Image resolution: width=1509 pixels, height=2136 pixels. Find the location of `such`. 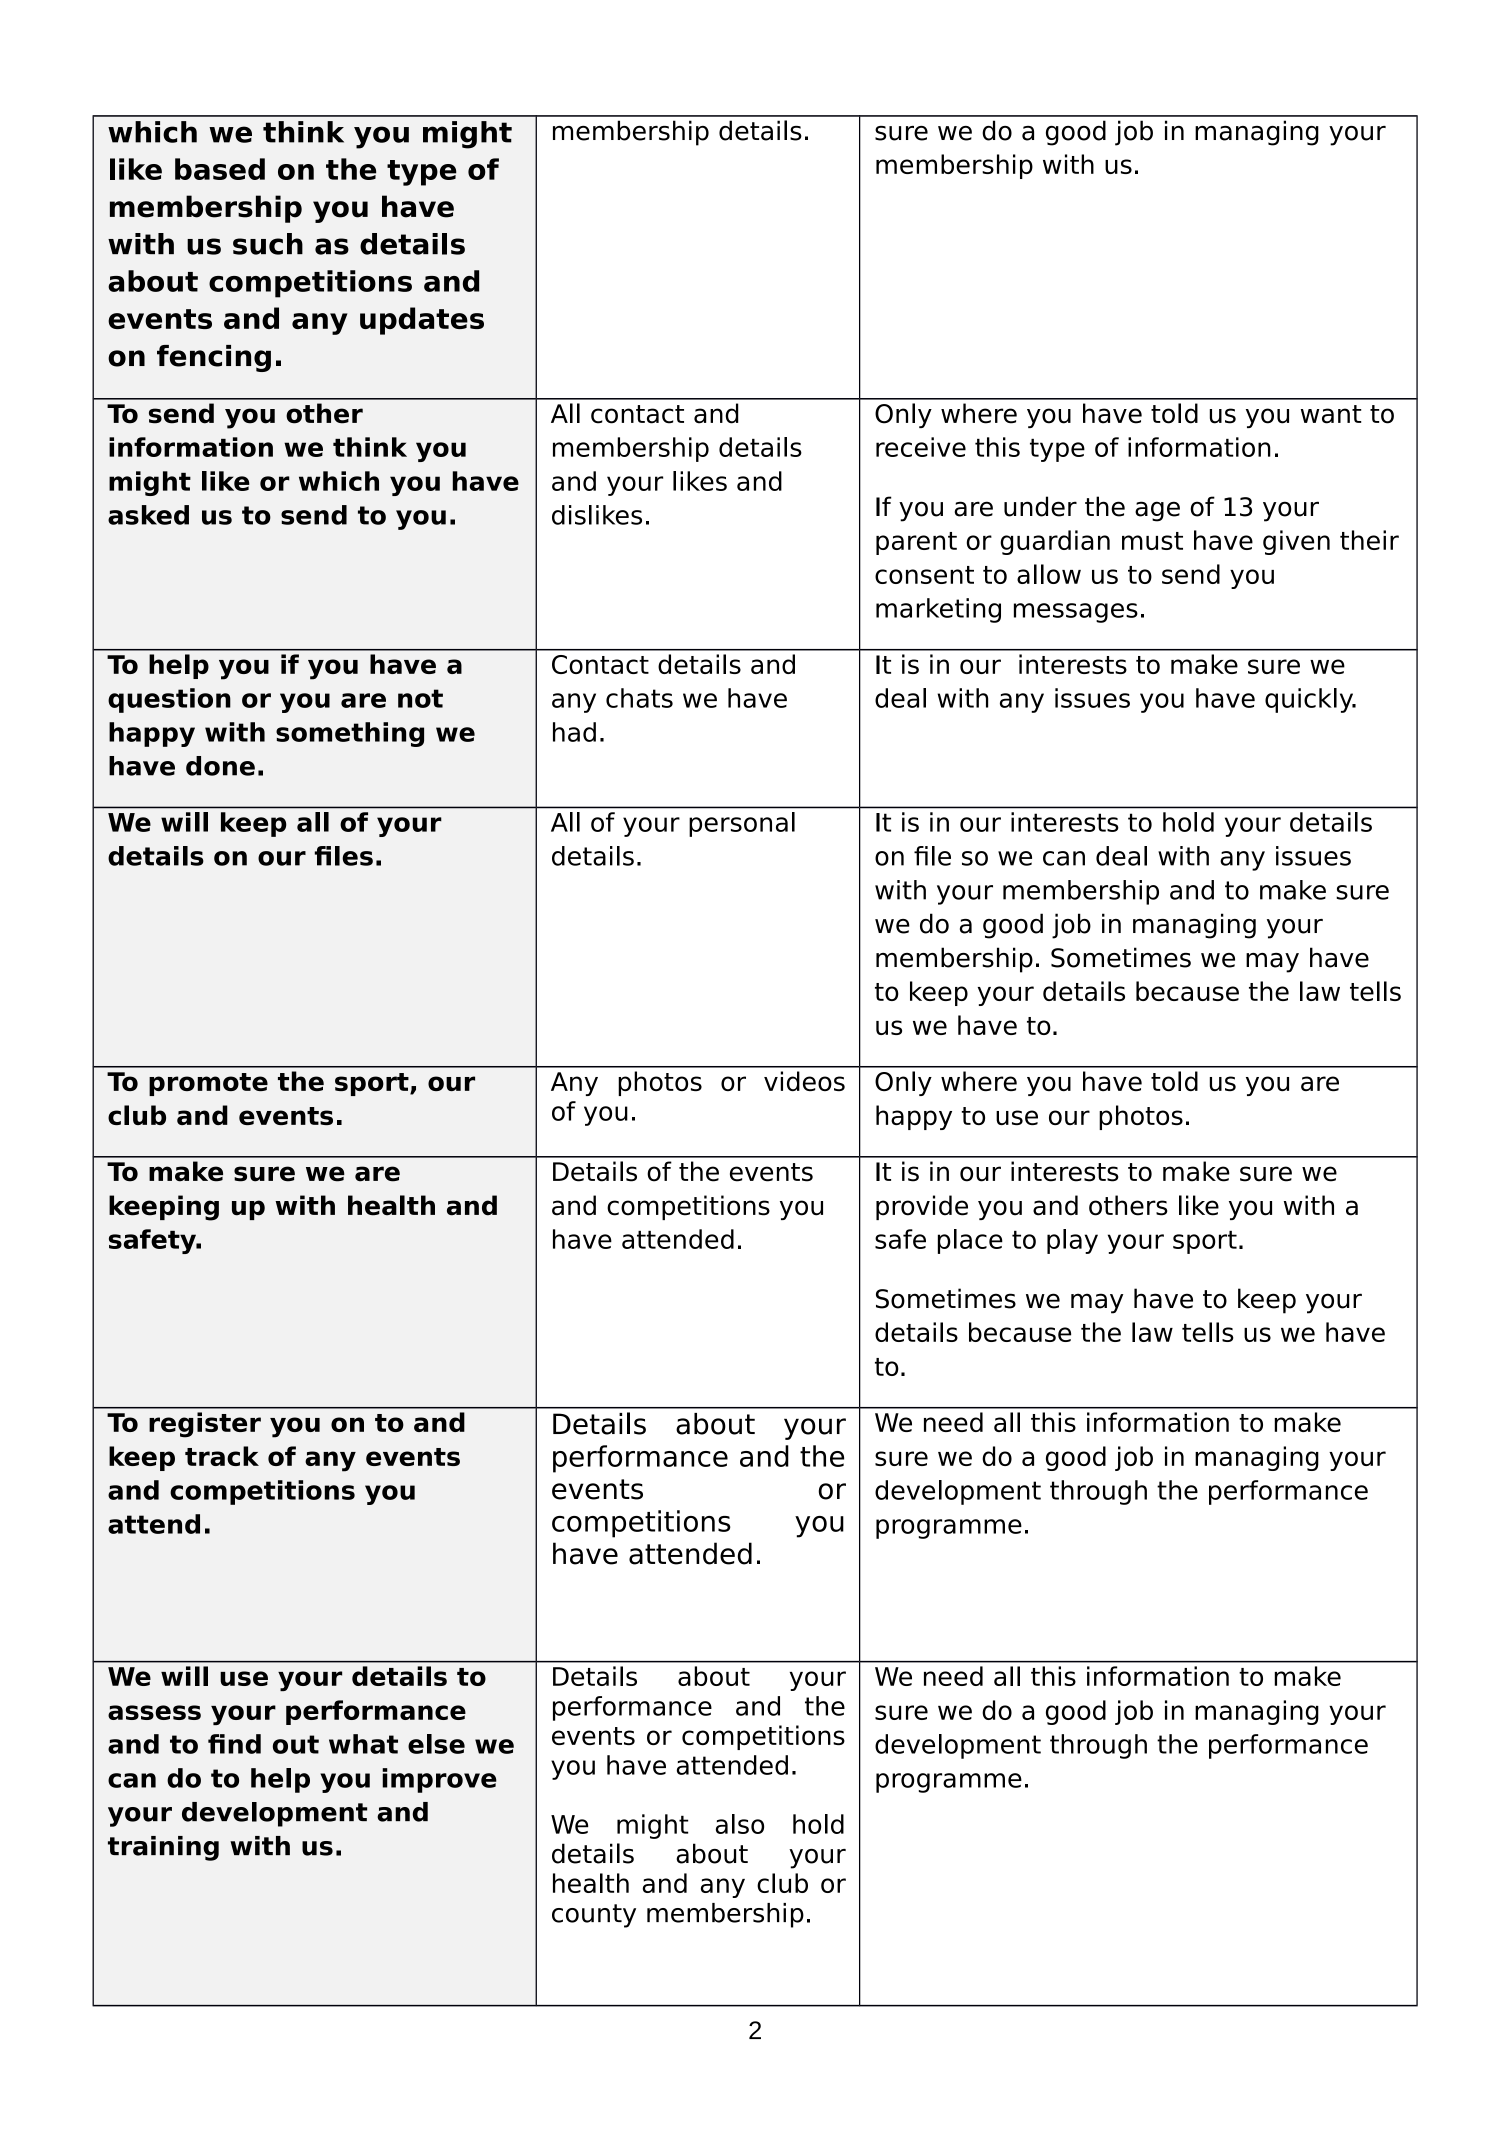

such is located at coordinates (268, 244).
